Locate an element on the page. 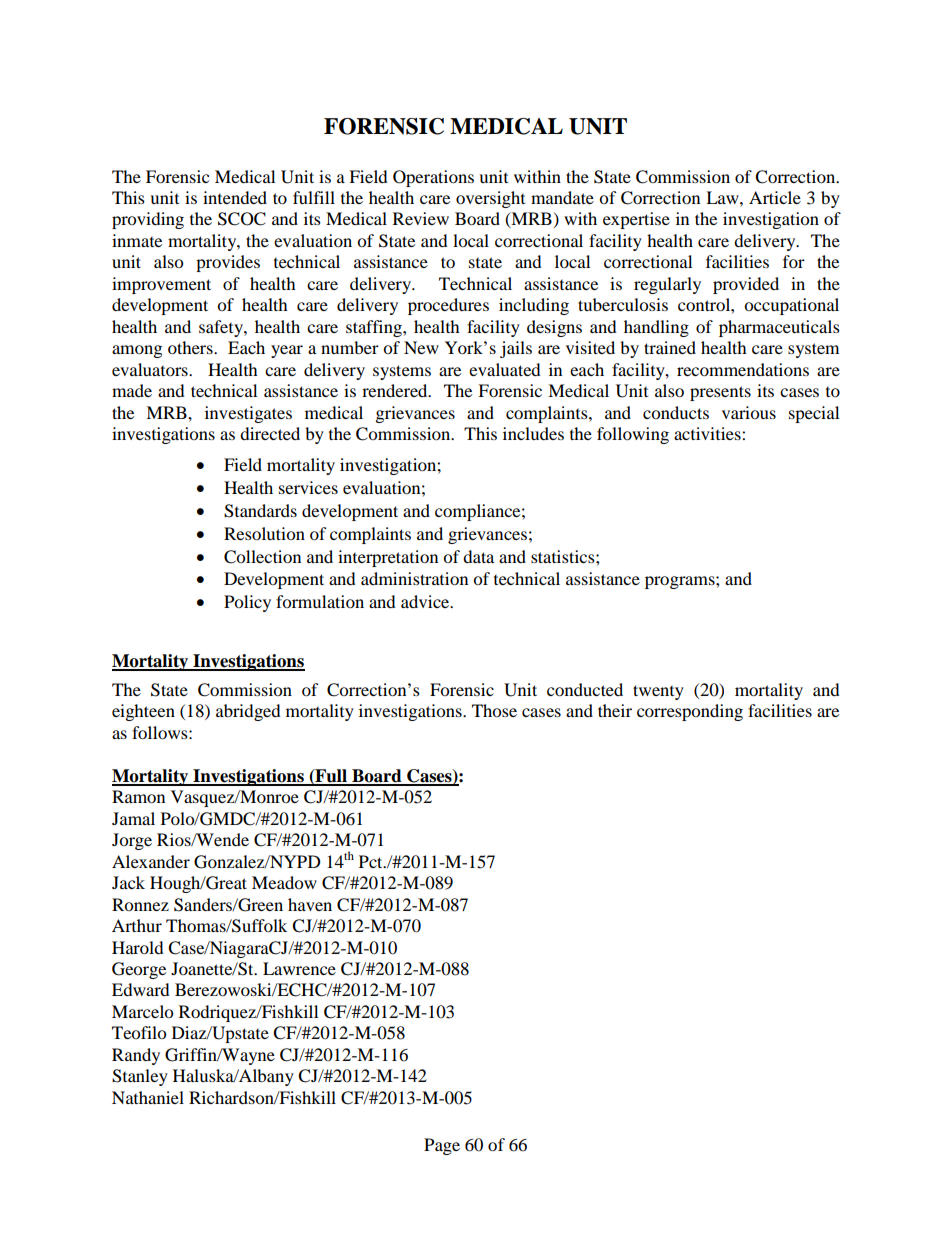  Article is located at coordinates (775, 197).
